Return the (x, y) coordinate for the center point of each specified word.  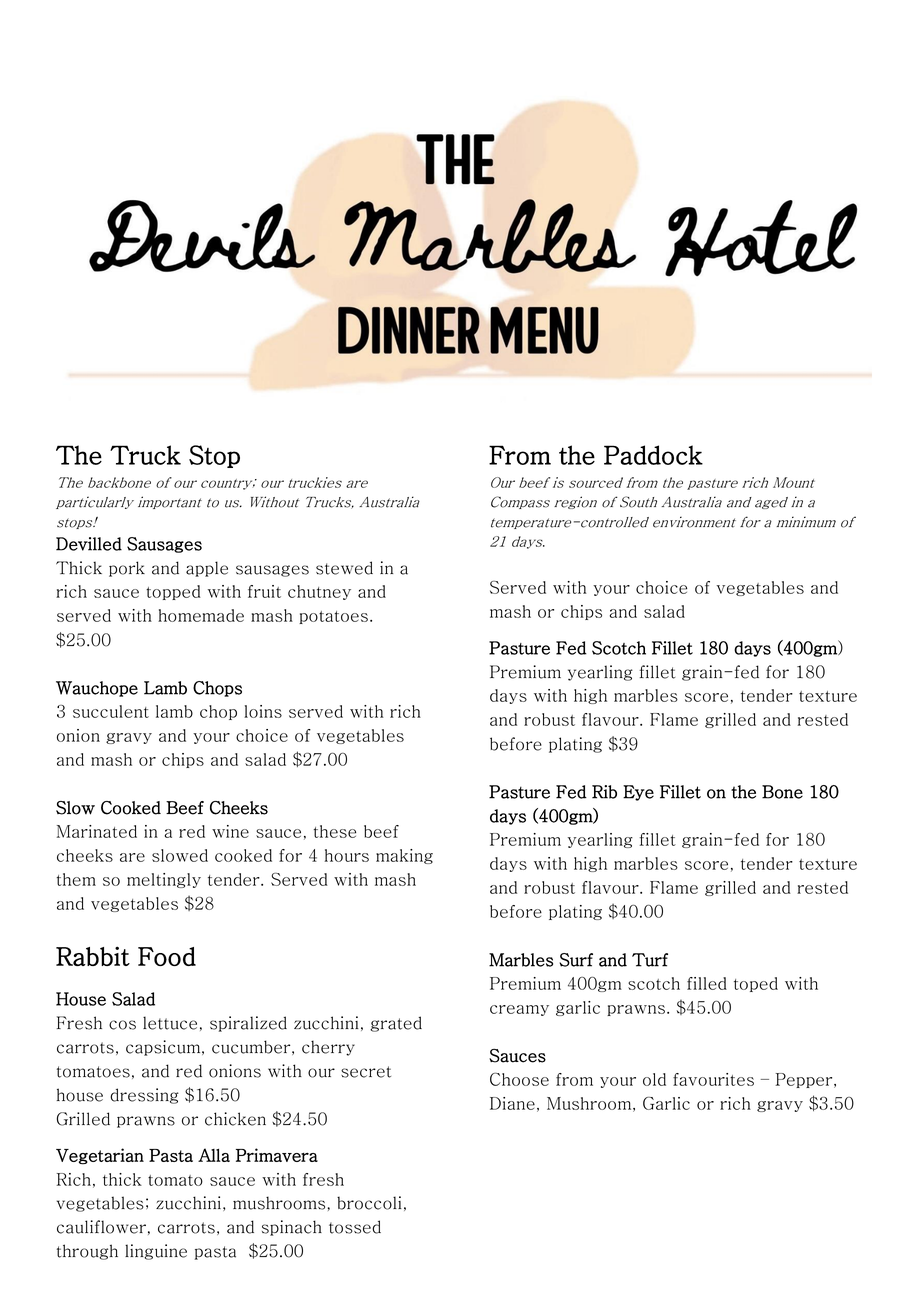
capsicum (164, 1048)
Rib (604, 792)
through (87, 1252)
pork (127, 569)
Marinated (97, 831)
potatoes (333, 617)
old (654, 1079)
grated (396, 1024)
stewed (344, 568)
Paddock (653, 455)
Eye (638, 793)
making (404, 856)
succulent (111, 711)
